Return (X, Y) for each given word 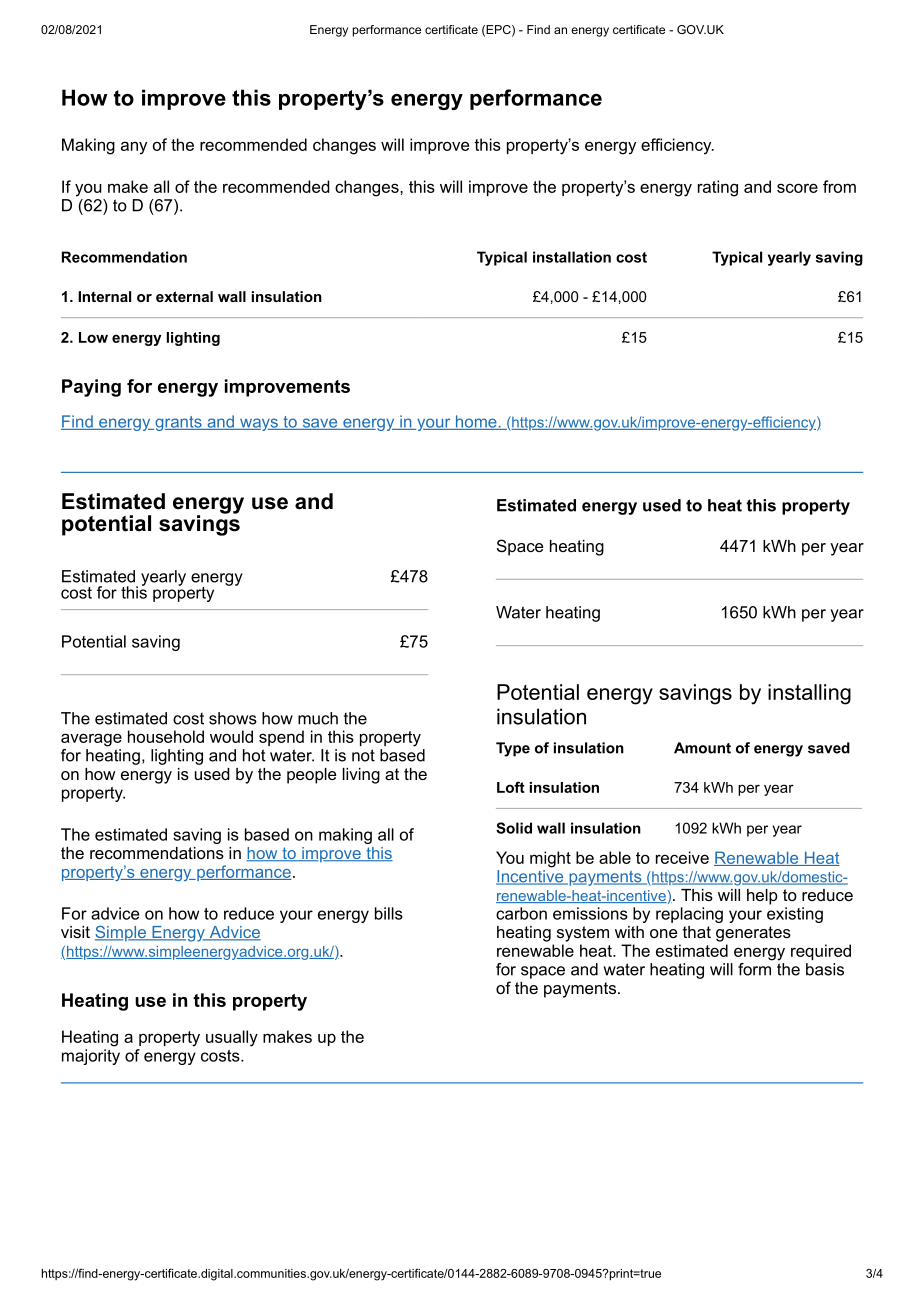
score (797, 188)
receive (682, 857)
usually (232, 1038)
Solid (514, 828)
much (318, 718)
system (583, 934)
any (134, 148)
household (166, 736)
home (476, 422)
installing (809, 694)
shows (233, 718)
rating (718, 188)
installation (572, 257)
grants (178, 423)
